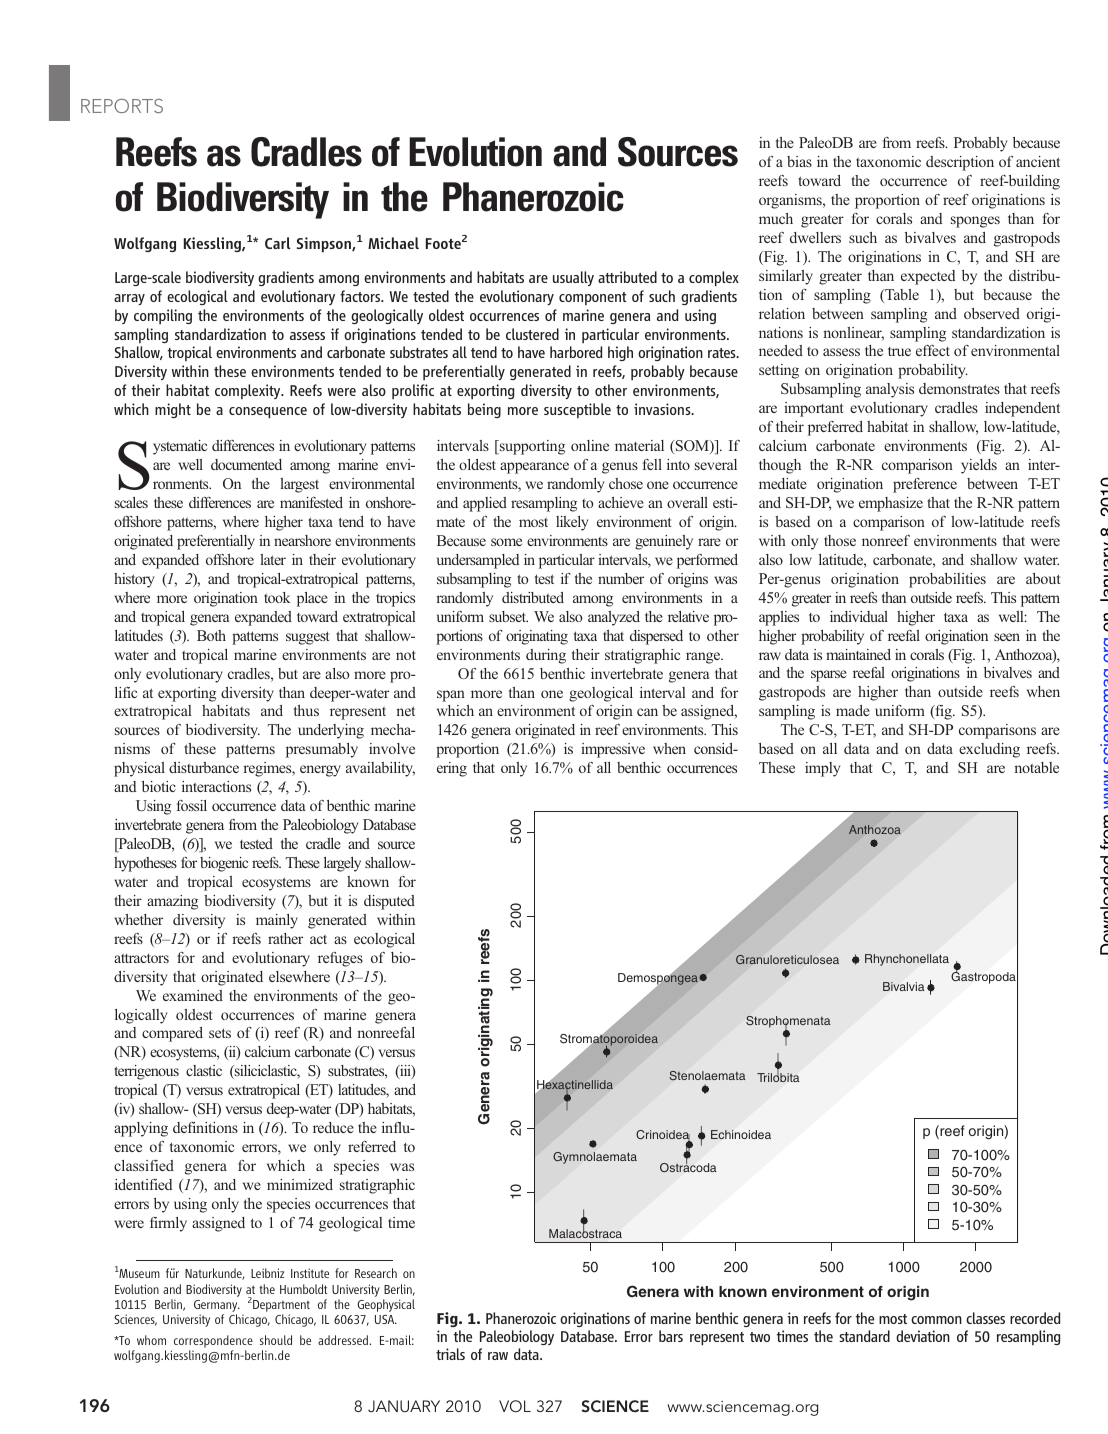 This page has width=1108, height=1434. What do you see at coordinates (936, 1320) in the page?
I see `common` at bounding box center [936, 1320].
